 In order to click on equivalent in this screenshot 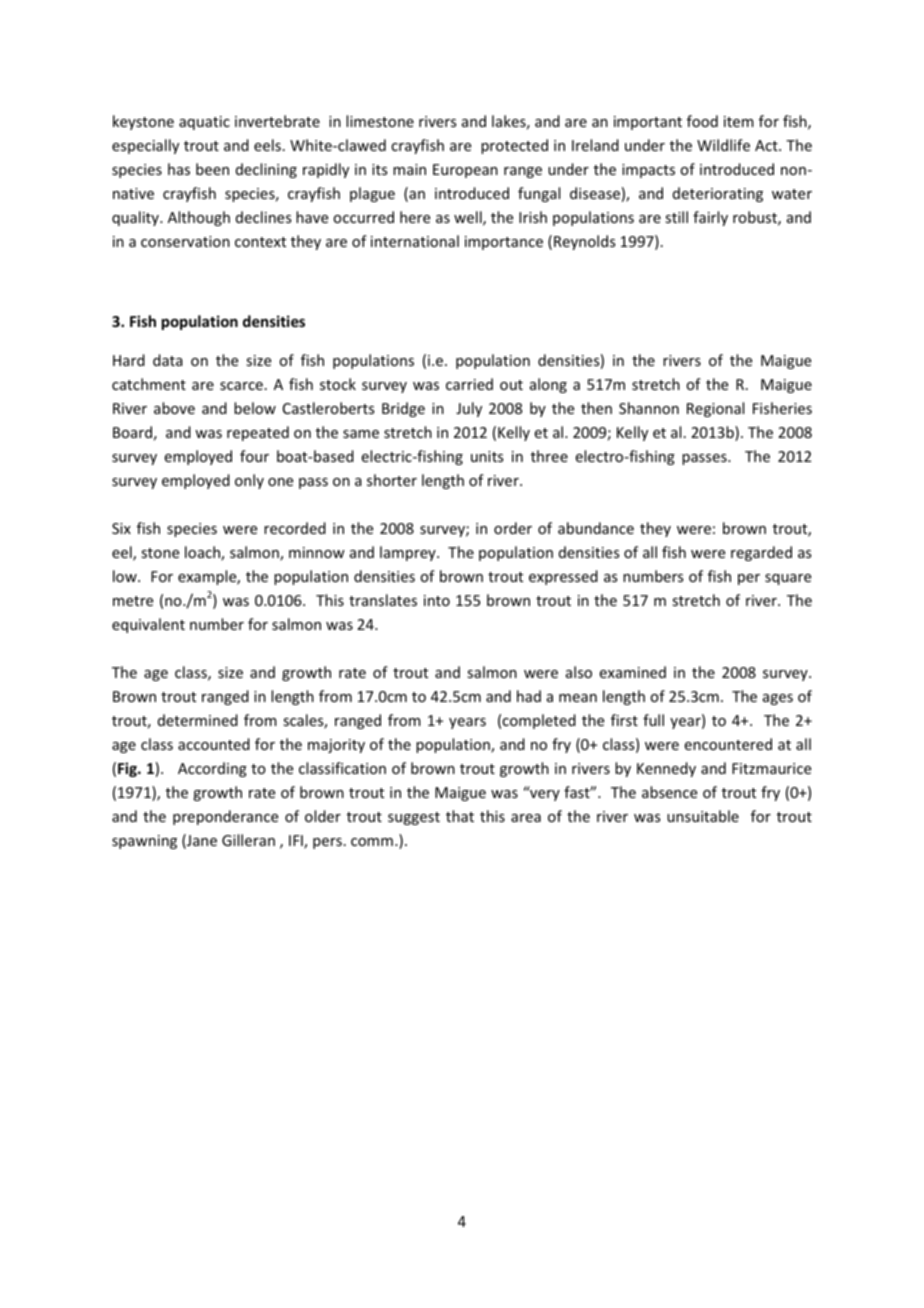, I will do `click(148, 625)`.
